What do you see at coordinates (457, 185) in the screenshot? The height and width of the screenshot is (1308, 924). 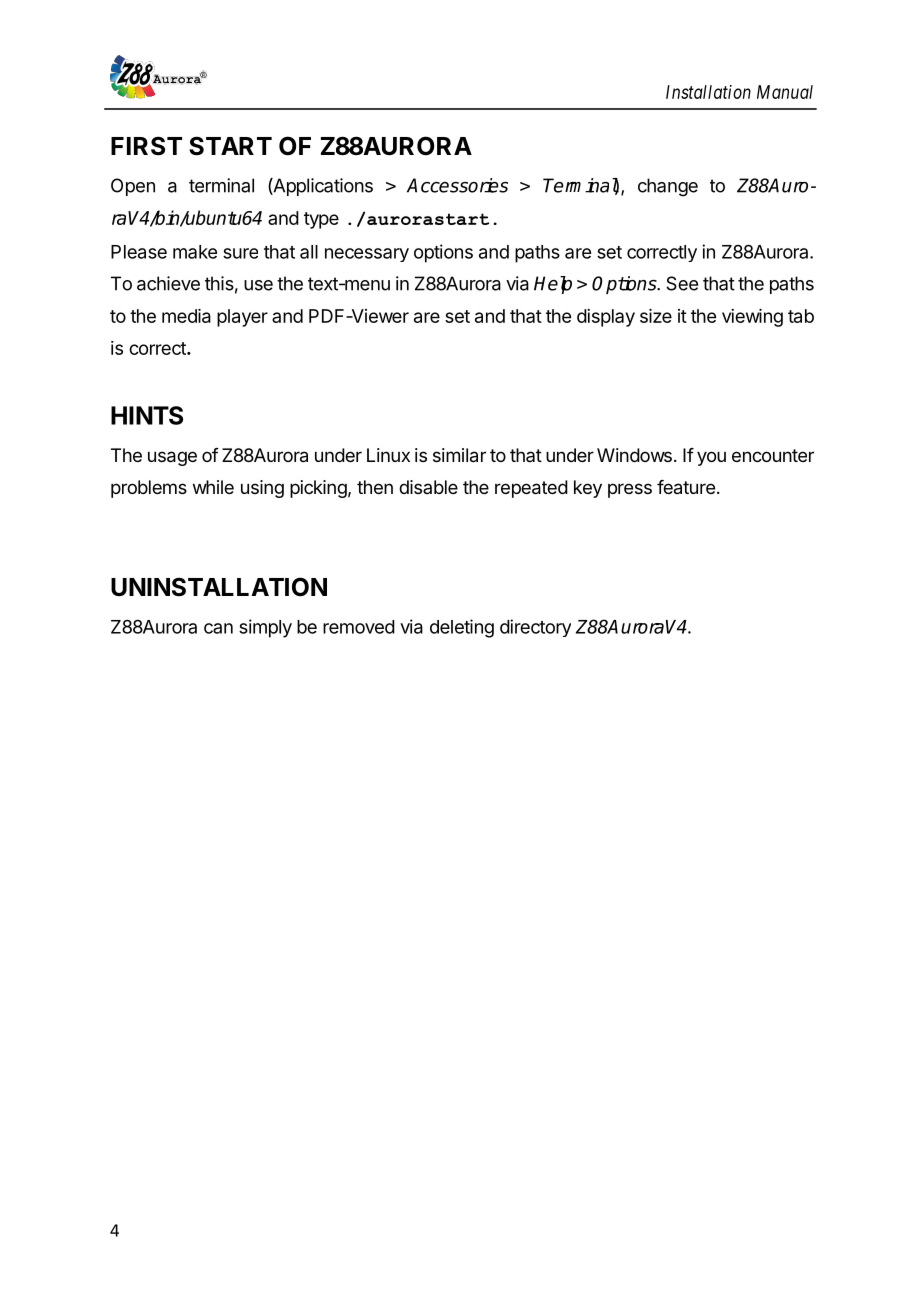 I see `Accessories` at bounding box center [457, 185].
